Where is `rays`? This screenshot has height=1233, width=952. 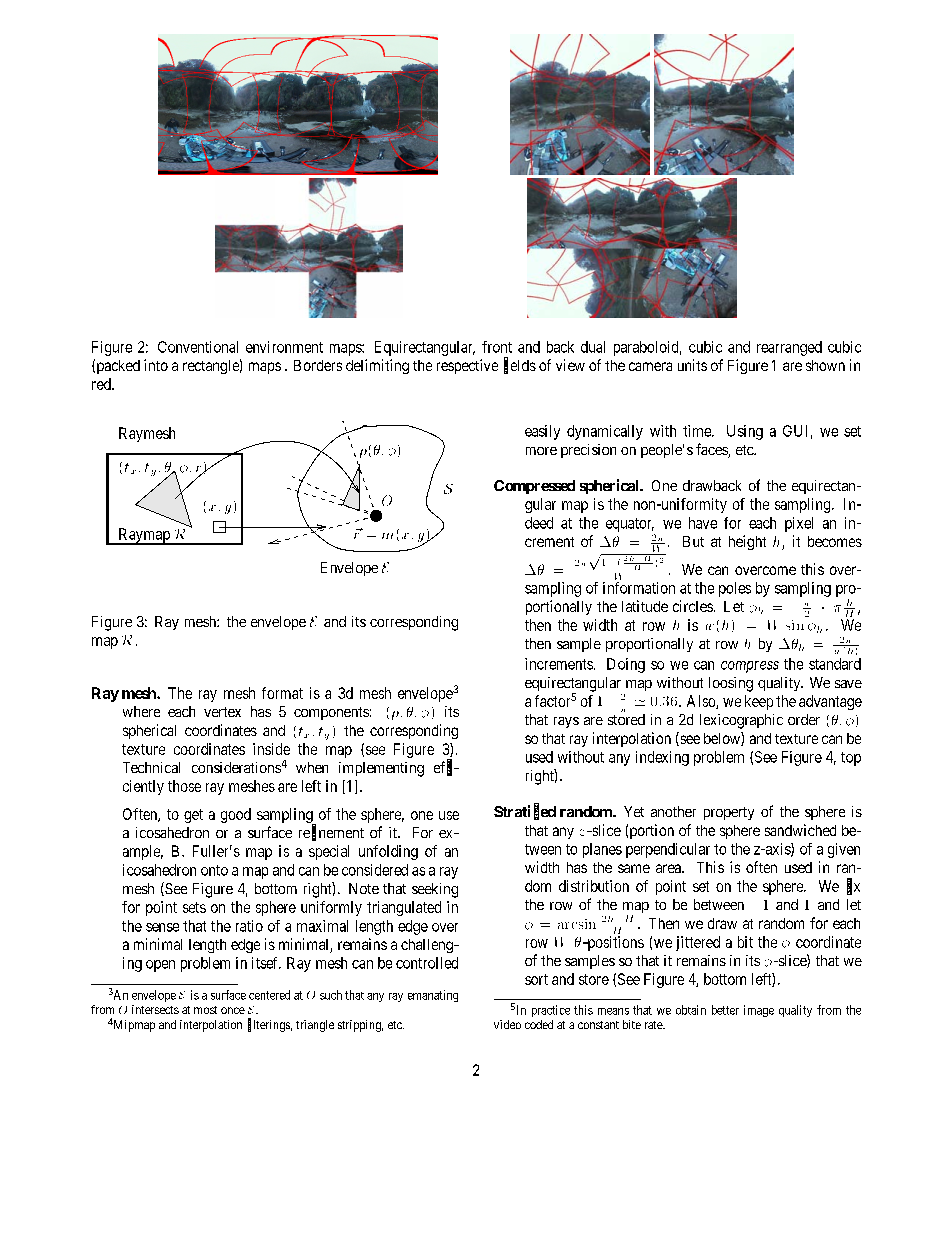 rays is located at coordinates (566, 722).
